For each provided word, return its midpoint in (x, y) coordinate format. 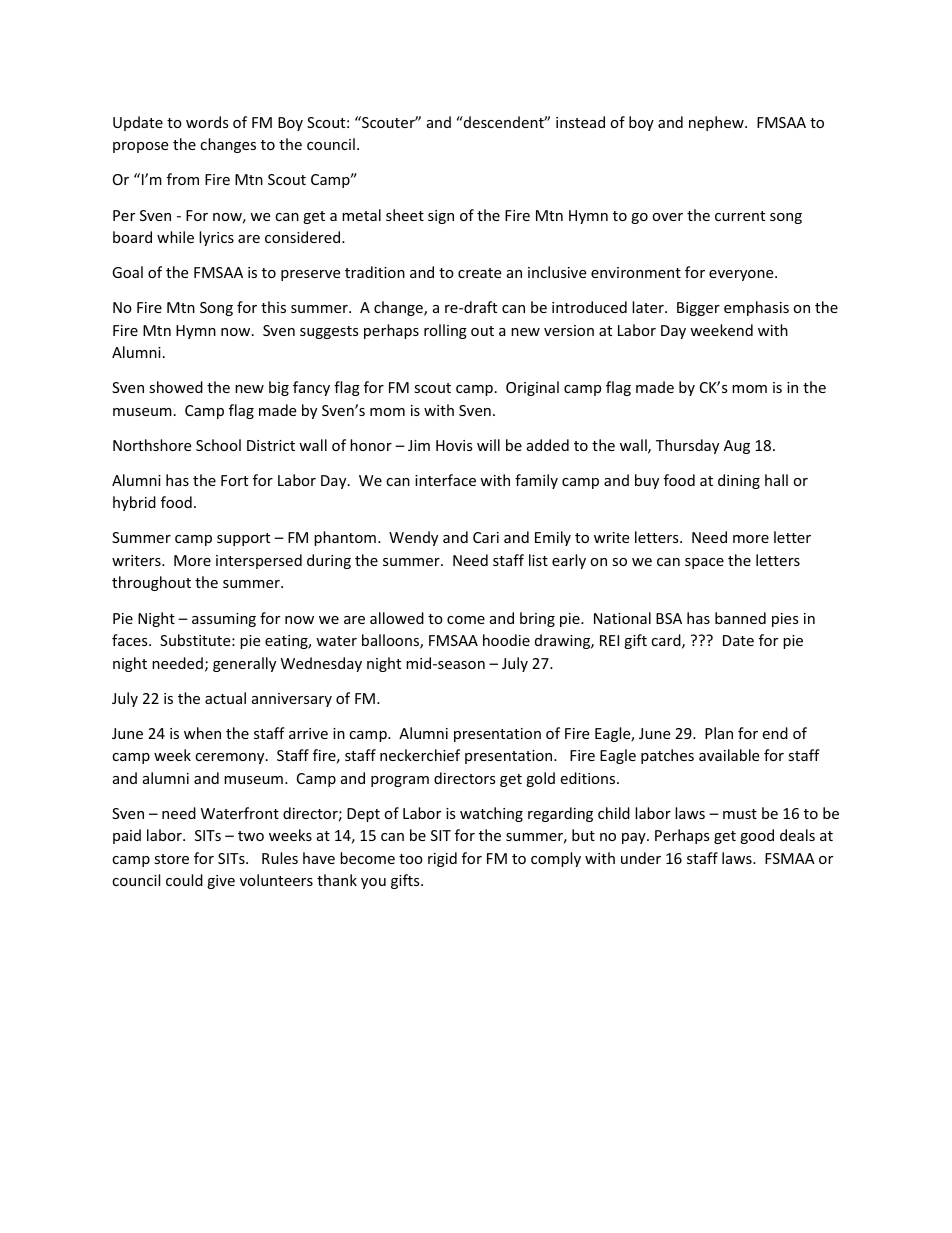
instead (580, 122)
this (273, 307)
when (202, 733)
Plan (719, 733)
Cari (486, 537)
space (704, 563)
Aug (737, 447)
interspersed (259, 561)
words (207, 122)
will (488, 445)
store (171, 859)
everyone (742, 275)
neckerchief (420, 755)
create (479, 273)
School (218, 445)
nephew (717, 123)
